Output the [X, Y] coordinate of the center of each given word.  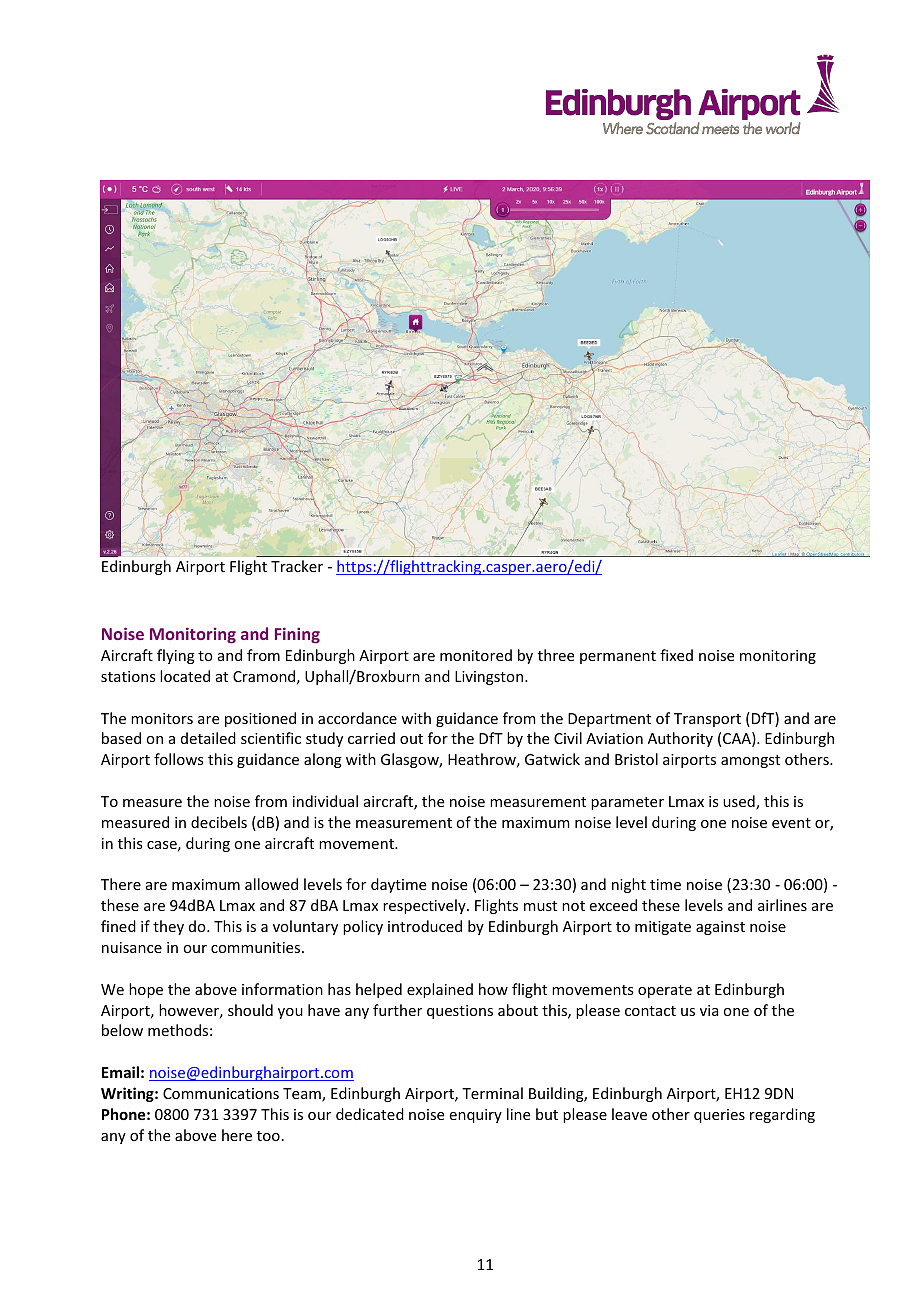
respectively [425, 906]
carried [371, 738]
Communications [221, 1093]
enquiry [475, 1116]
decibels [219, 822]
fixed [676, 655]
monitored [476, 655]
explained [440, 990]
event [791, 823]
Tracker [297, 566]
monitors [162, 718]
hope [146, 990]
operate [665, 991]
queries [719, 1116]
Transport [707, 720]
